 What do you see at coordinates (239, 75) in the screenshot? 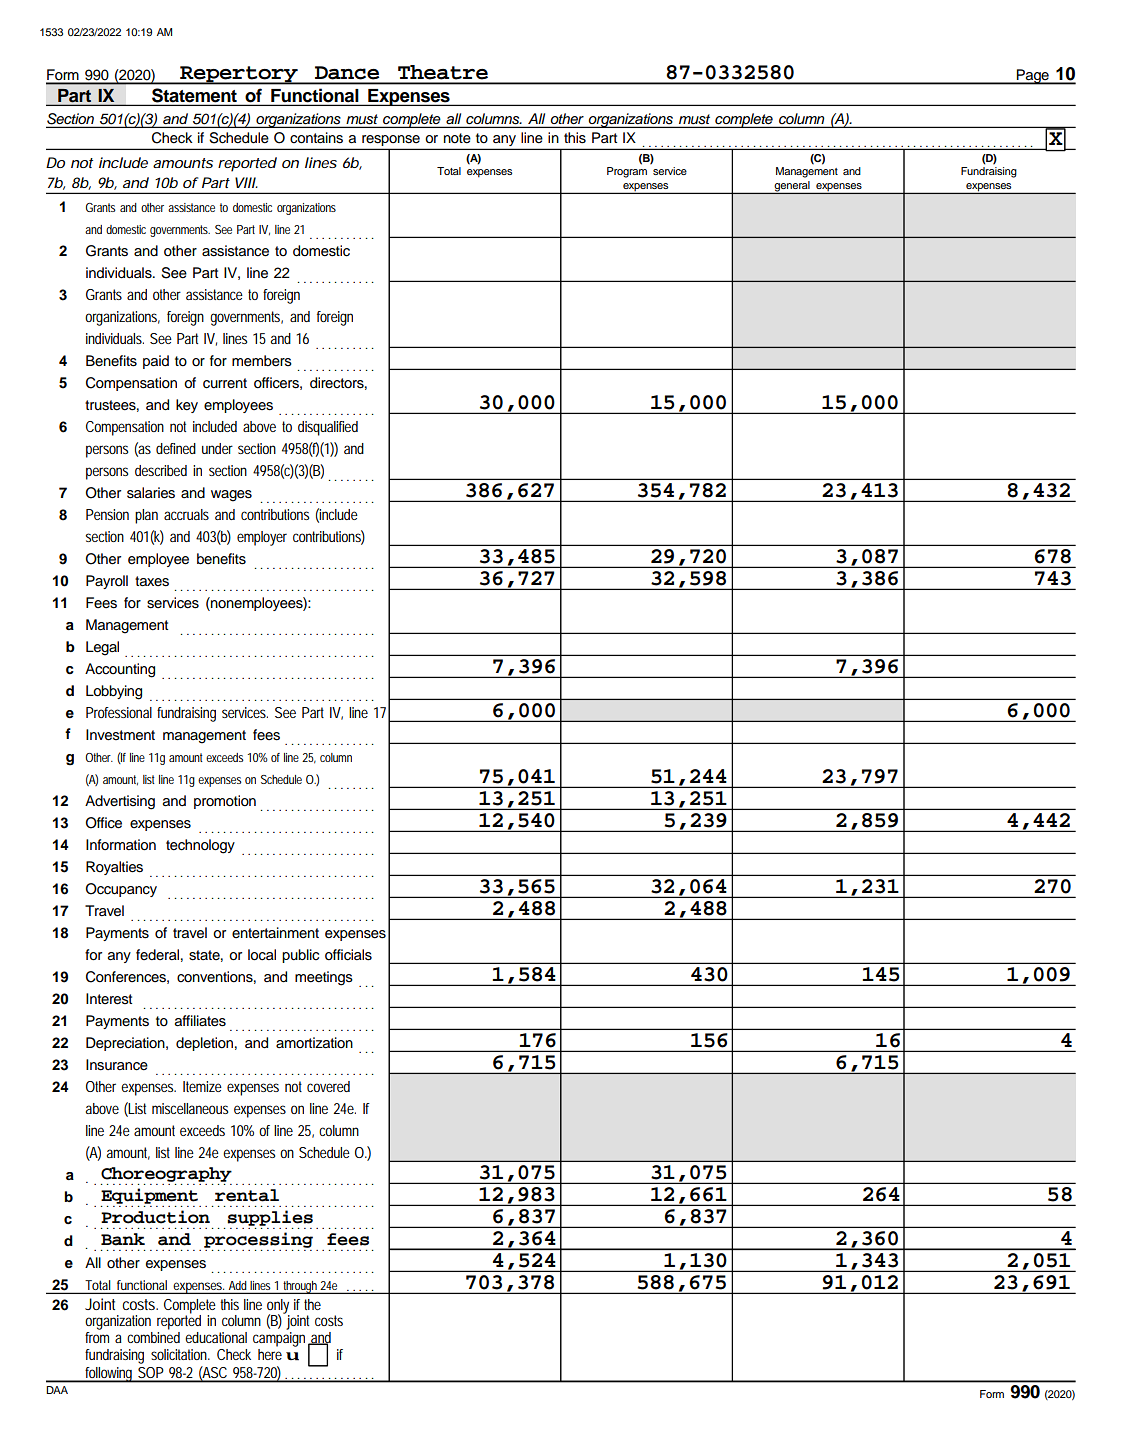
I see `Repertory` at bounding box center [239, 75].
